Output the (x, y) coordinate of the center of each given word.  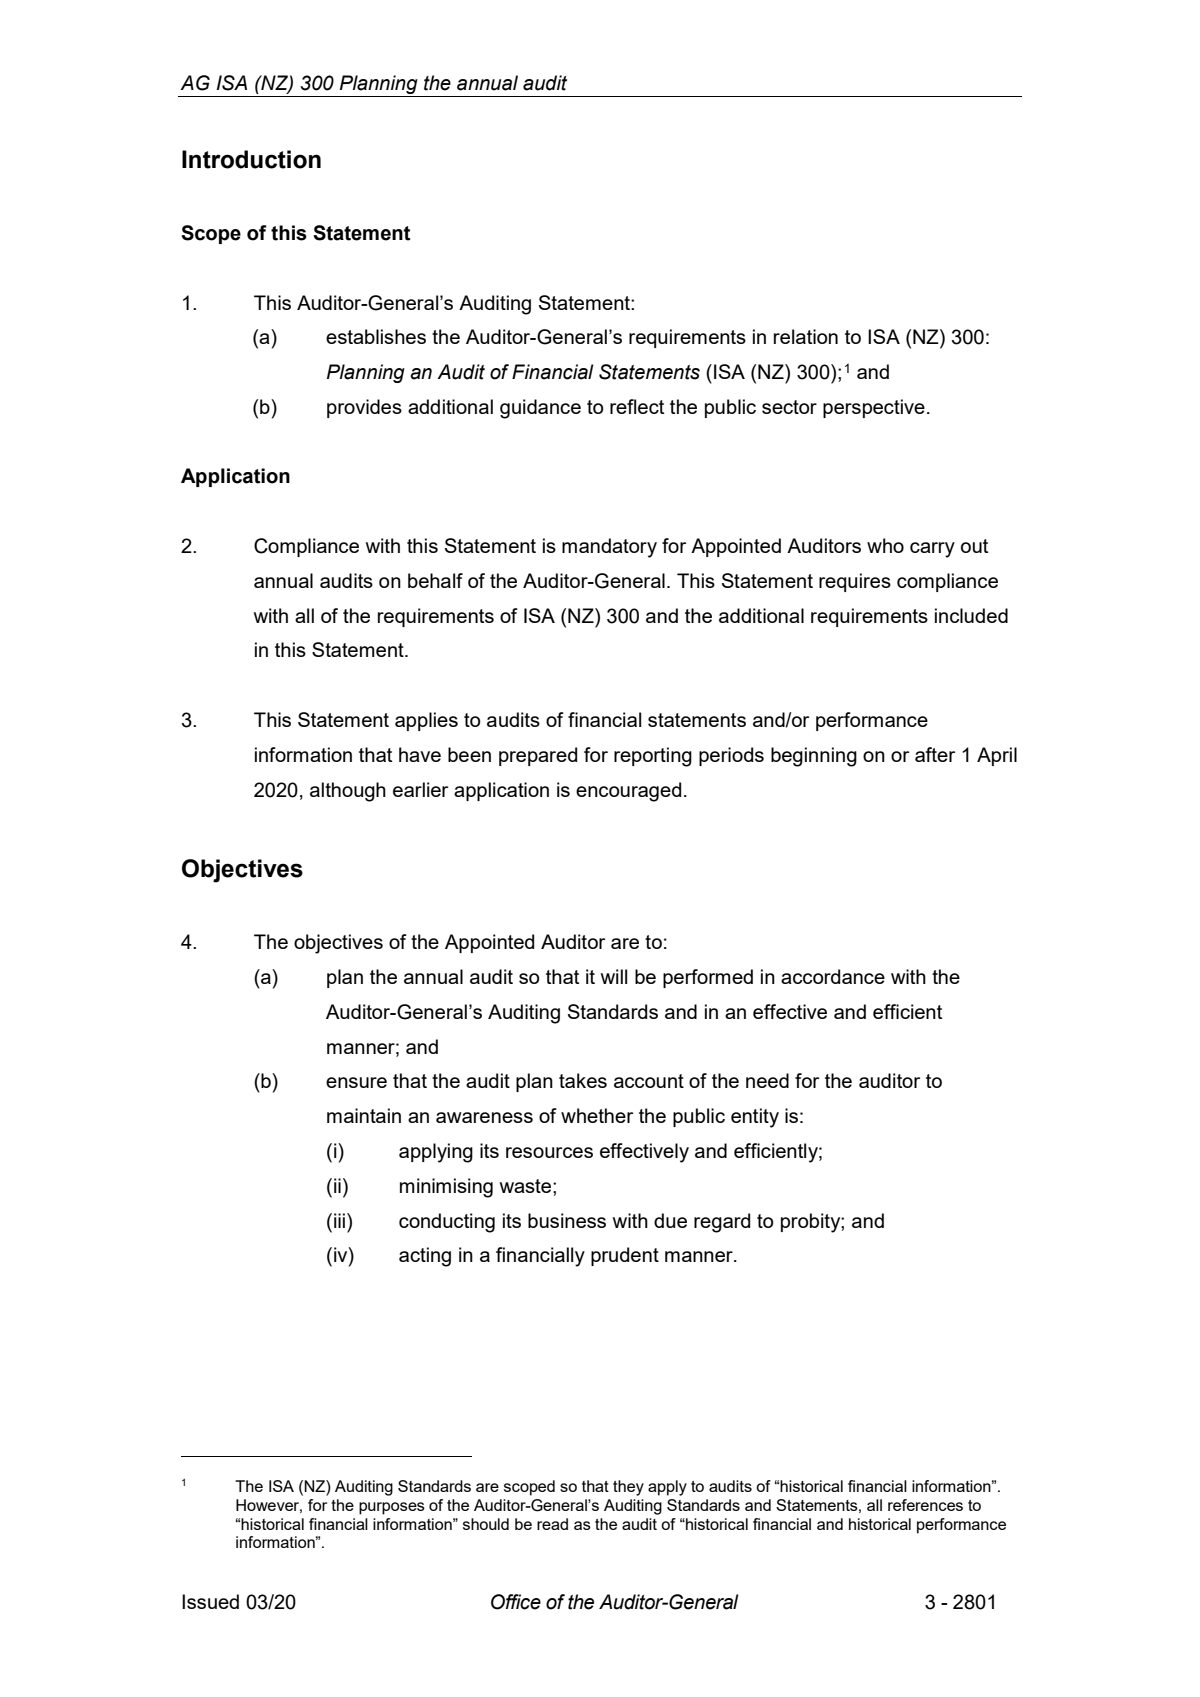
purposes (392, 1508)
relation (806, 336)
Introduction (251, 159)
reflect (637, 406)
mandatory (609, 548)
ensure (356, 1082)
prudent (625, 1256)
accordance (833, 976)
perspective (874, 408)
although (348, 792)
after (935, 754)
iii (339, 1220)
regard (722, 1223)
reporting (653, 757)
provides (364, 408)
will (614, 976)
